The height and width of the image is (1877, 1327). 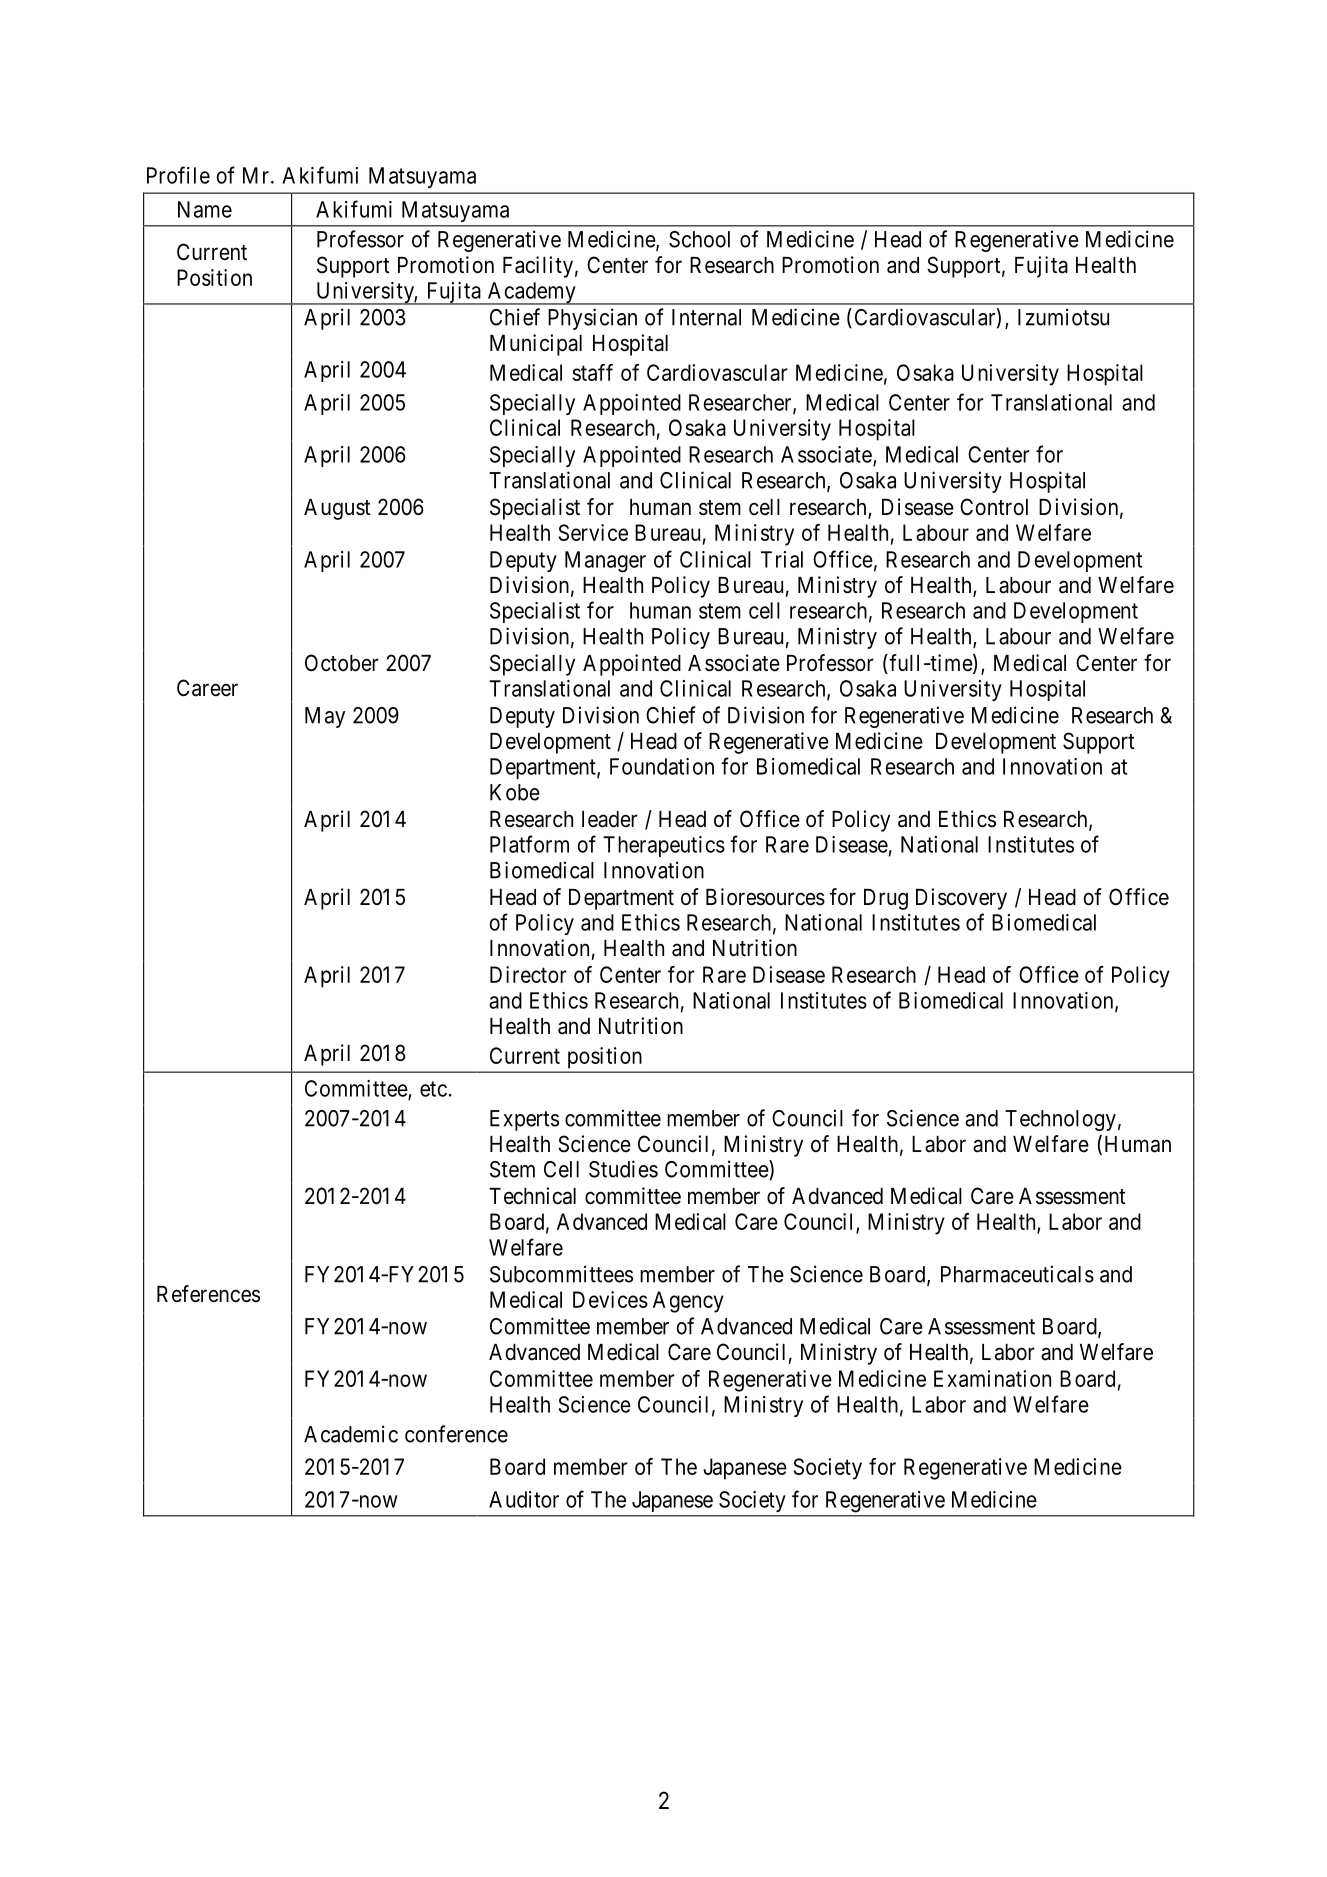 I want to click on Control, so click(x=994, y=507).
